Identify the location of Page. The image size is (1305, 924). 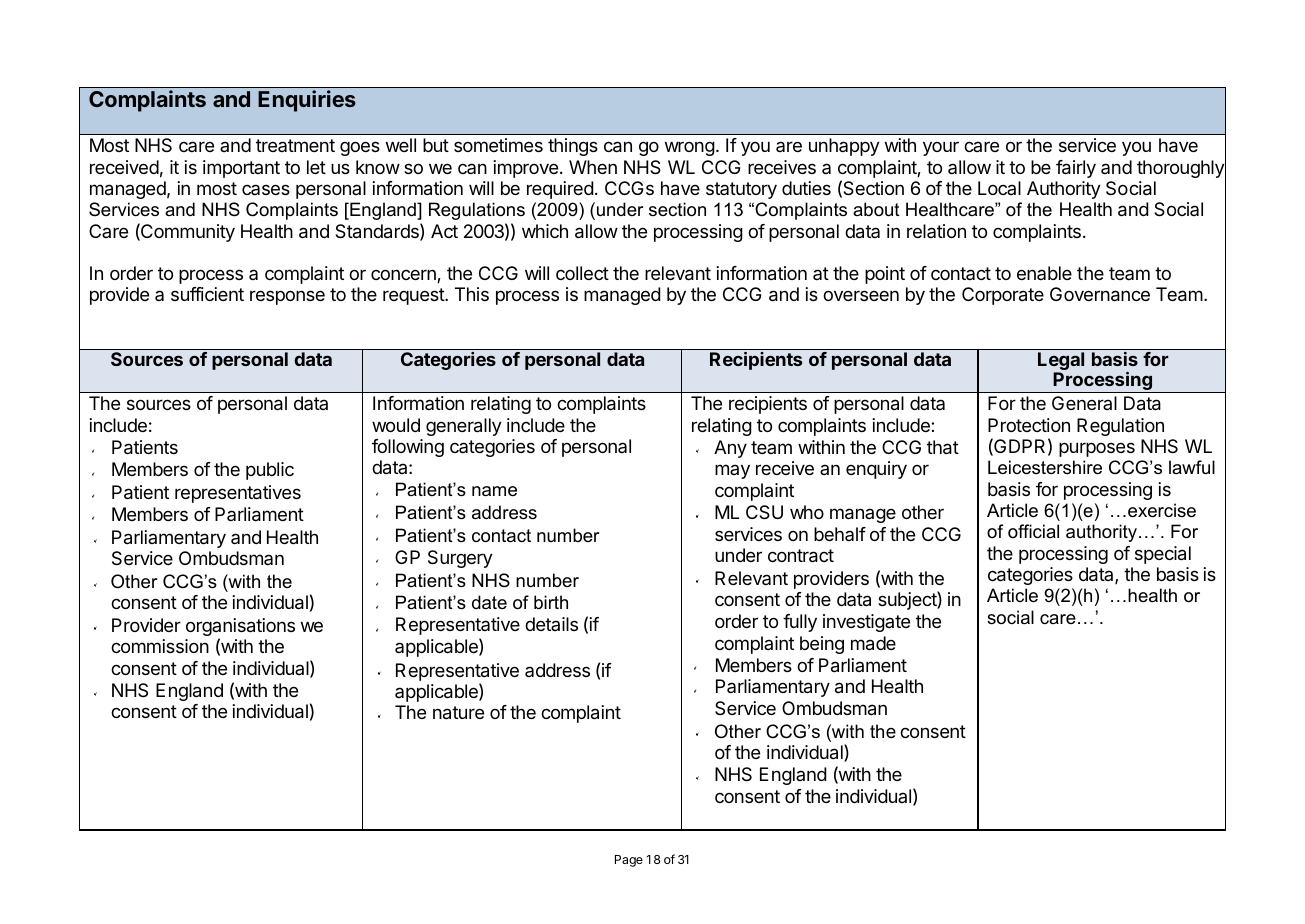
(629, 861).
